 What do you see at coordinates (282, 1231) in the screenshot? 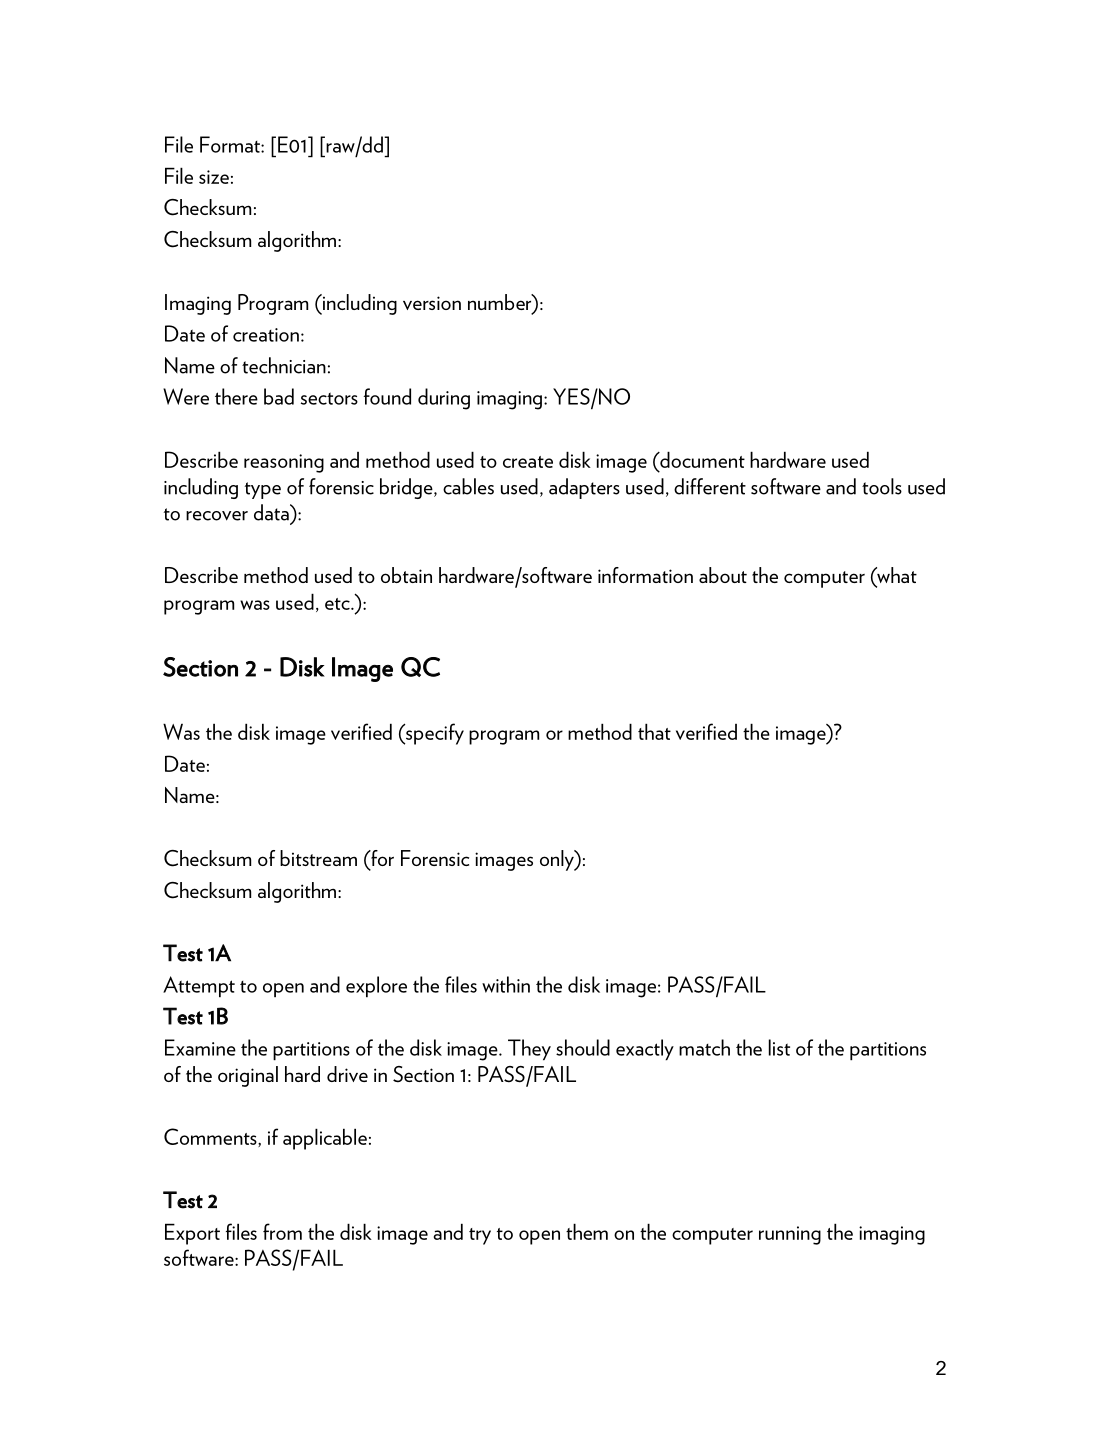
I see `from` at bounding box center [282, 1231].
